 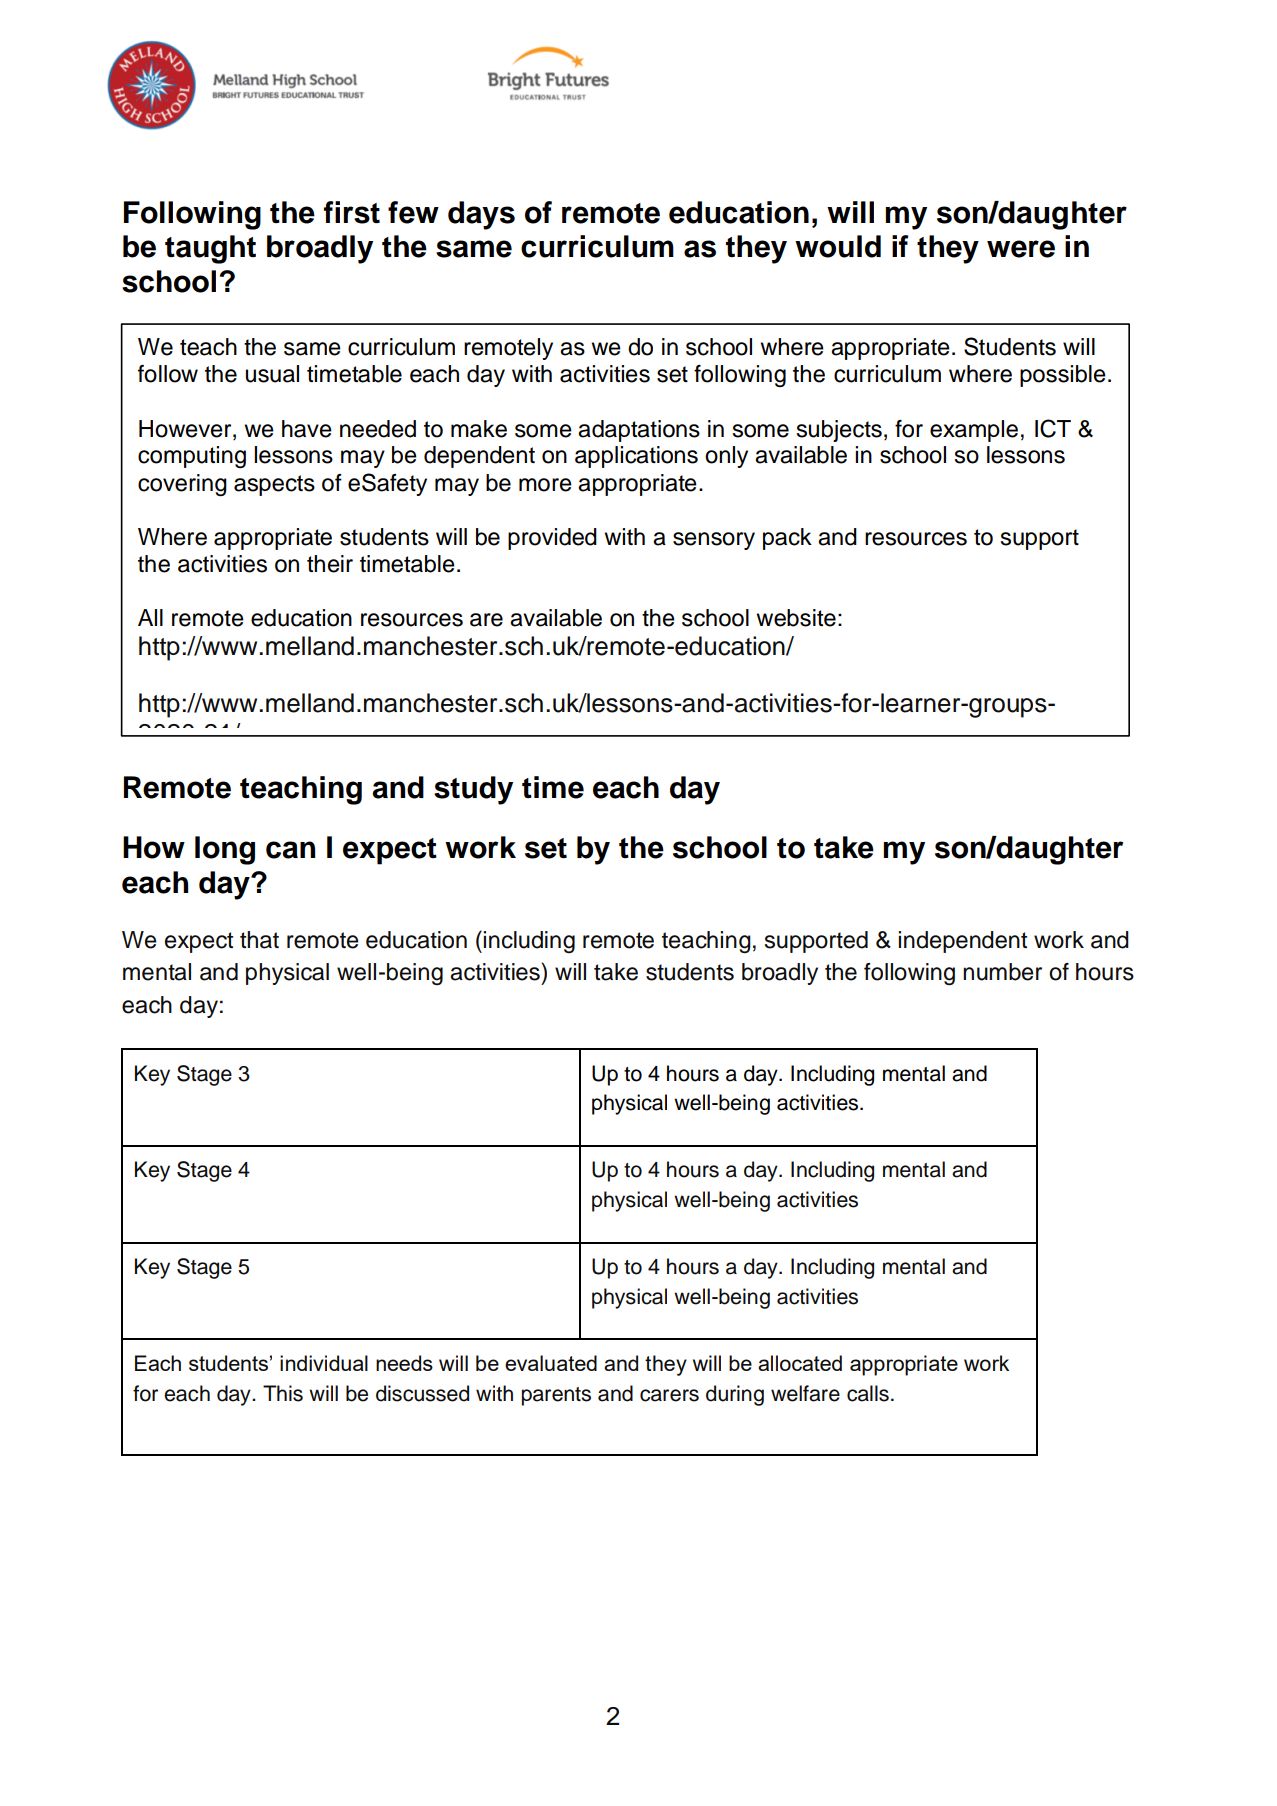 What do you see at coordinates (868, 1393) in the image?
I see `calls` at bounding box center [868, 1393].
